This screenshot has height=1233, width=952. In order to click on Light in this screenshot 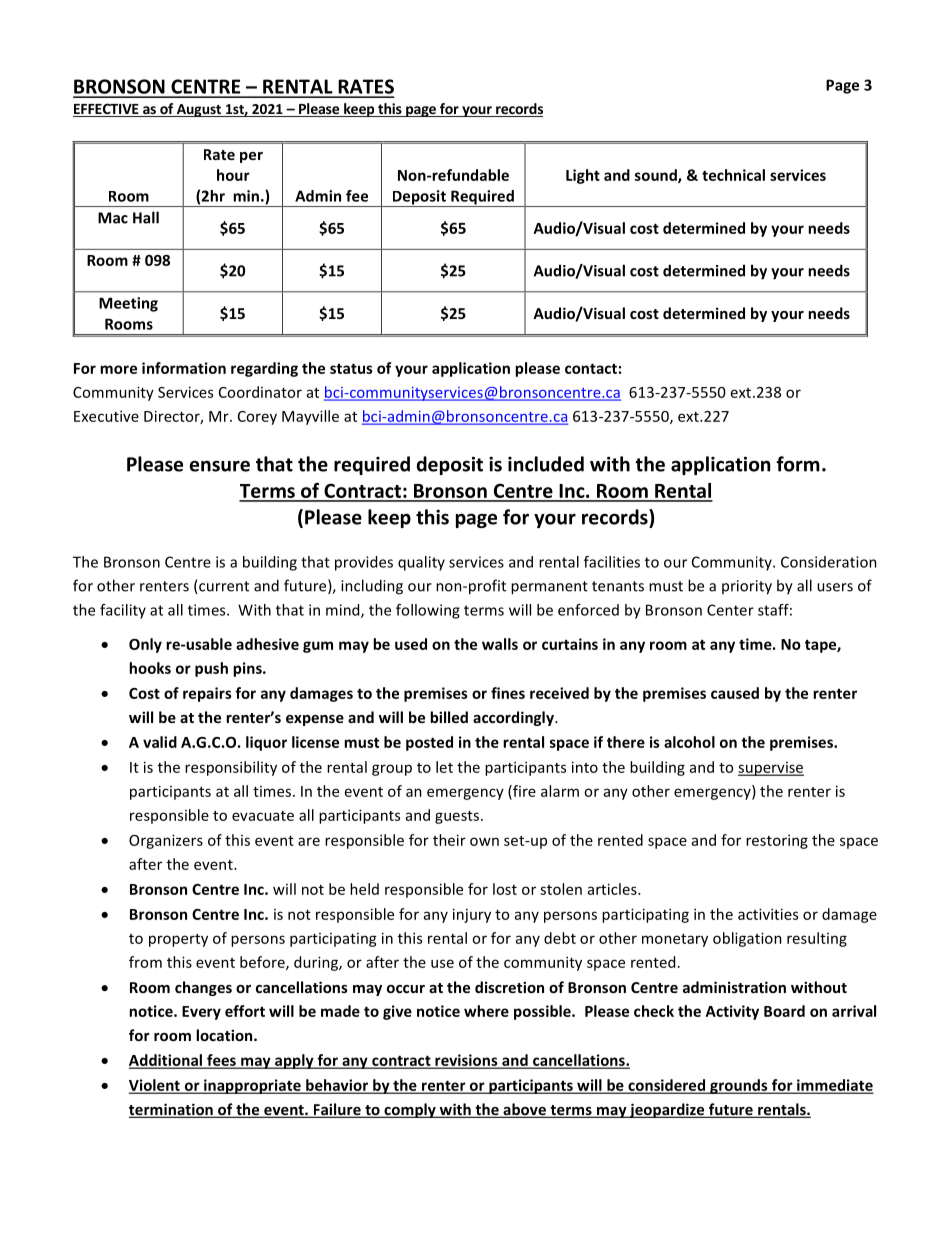, I will do `click(583, 176)`.
